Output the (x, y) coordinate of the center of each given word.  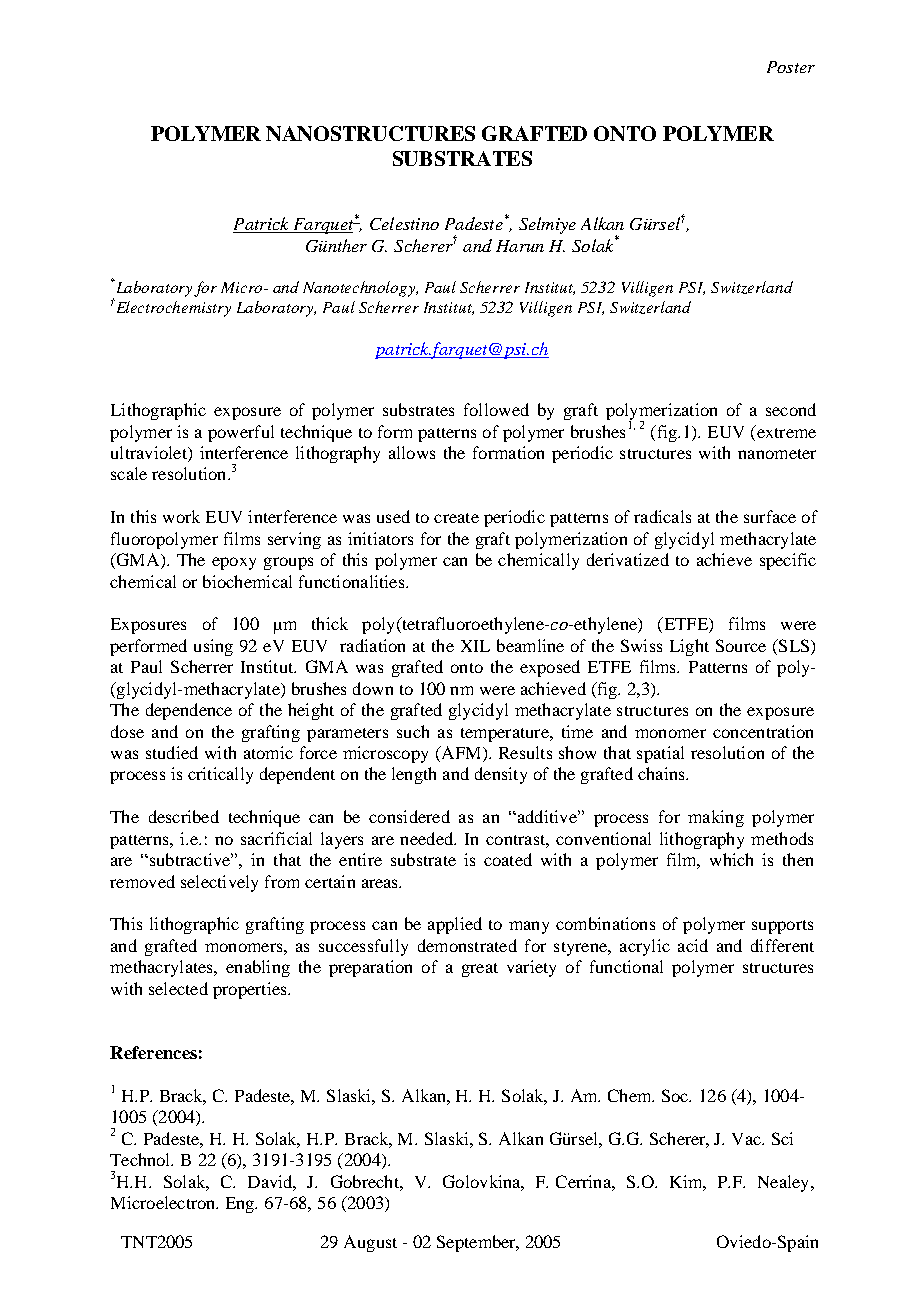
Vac (747, 1139)
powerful (241, 433)
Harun (520, 246)
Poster (791, 67)
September (477, 1243)
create (456, 518)
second (791, 409)
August (370, 1243)
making (716, 818)
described (184, 816)
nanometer (777, 454)
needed (427, 838)
